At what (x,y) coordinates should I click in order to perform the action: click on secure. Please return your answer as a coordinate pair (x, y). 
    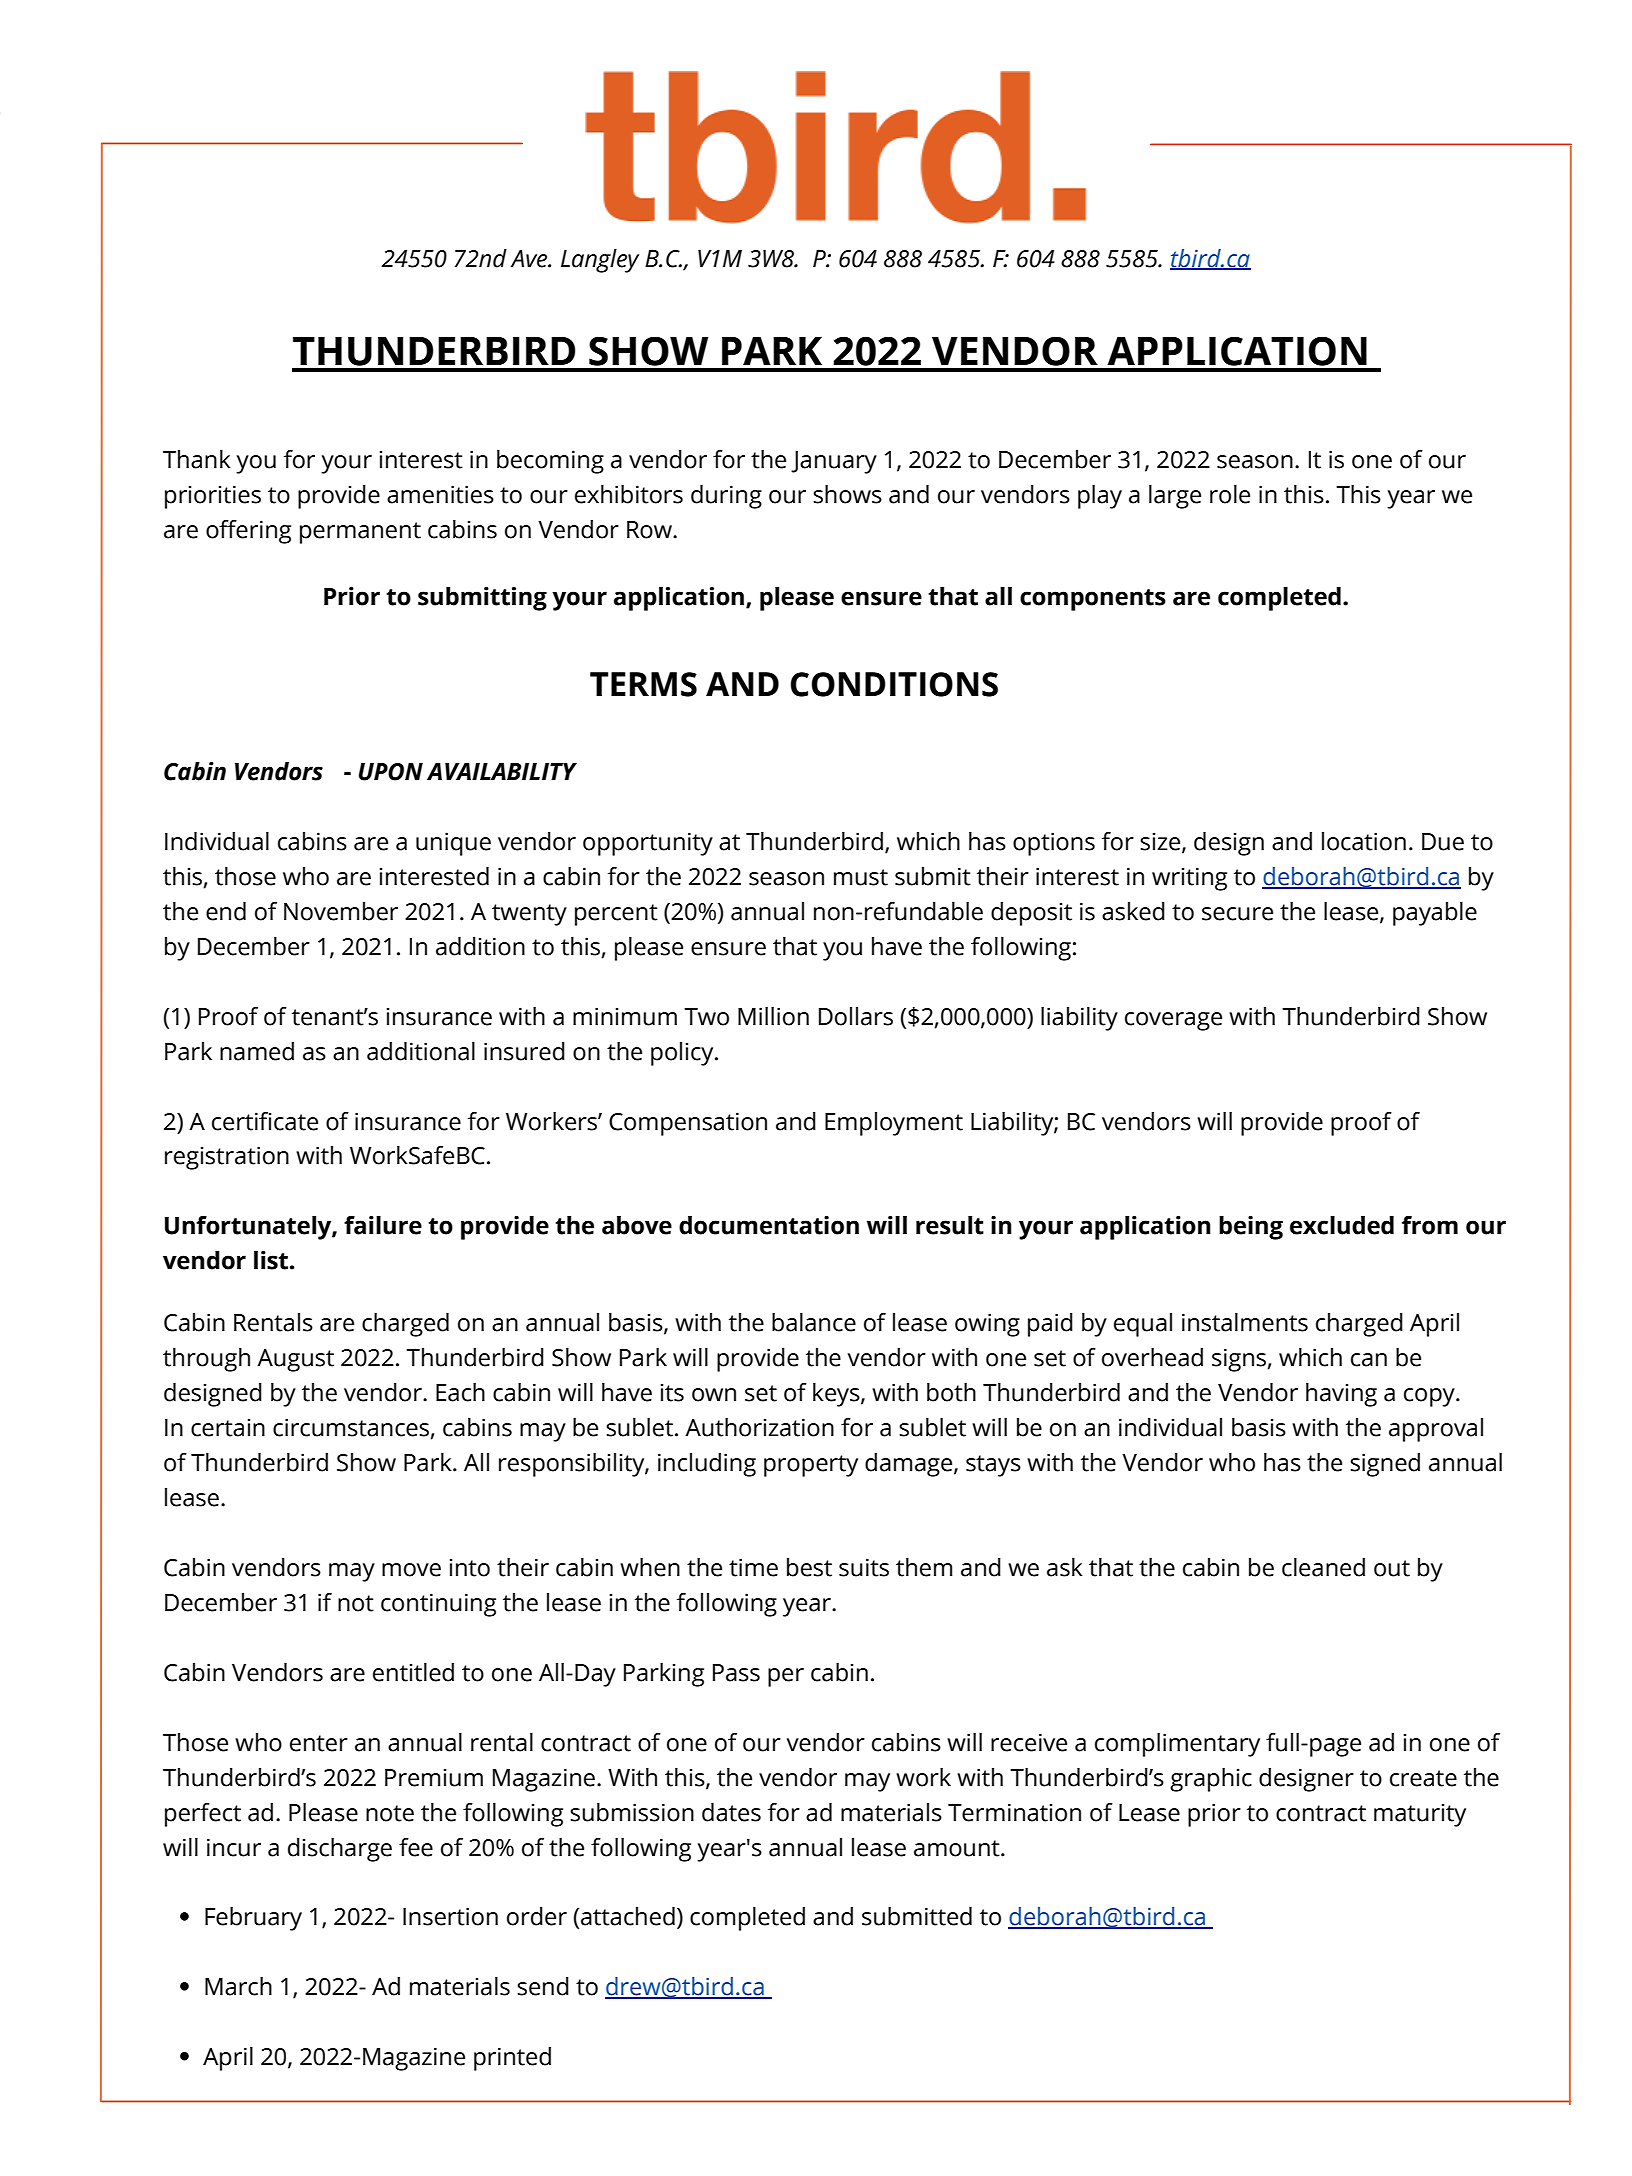
    Looking at the image, I should click on (1237, 914).
